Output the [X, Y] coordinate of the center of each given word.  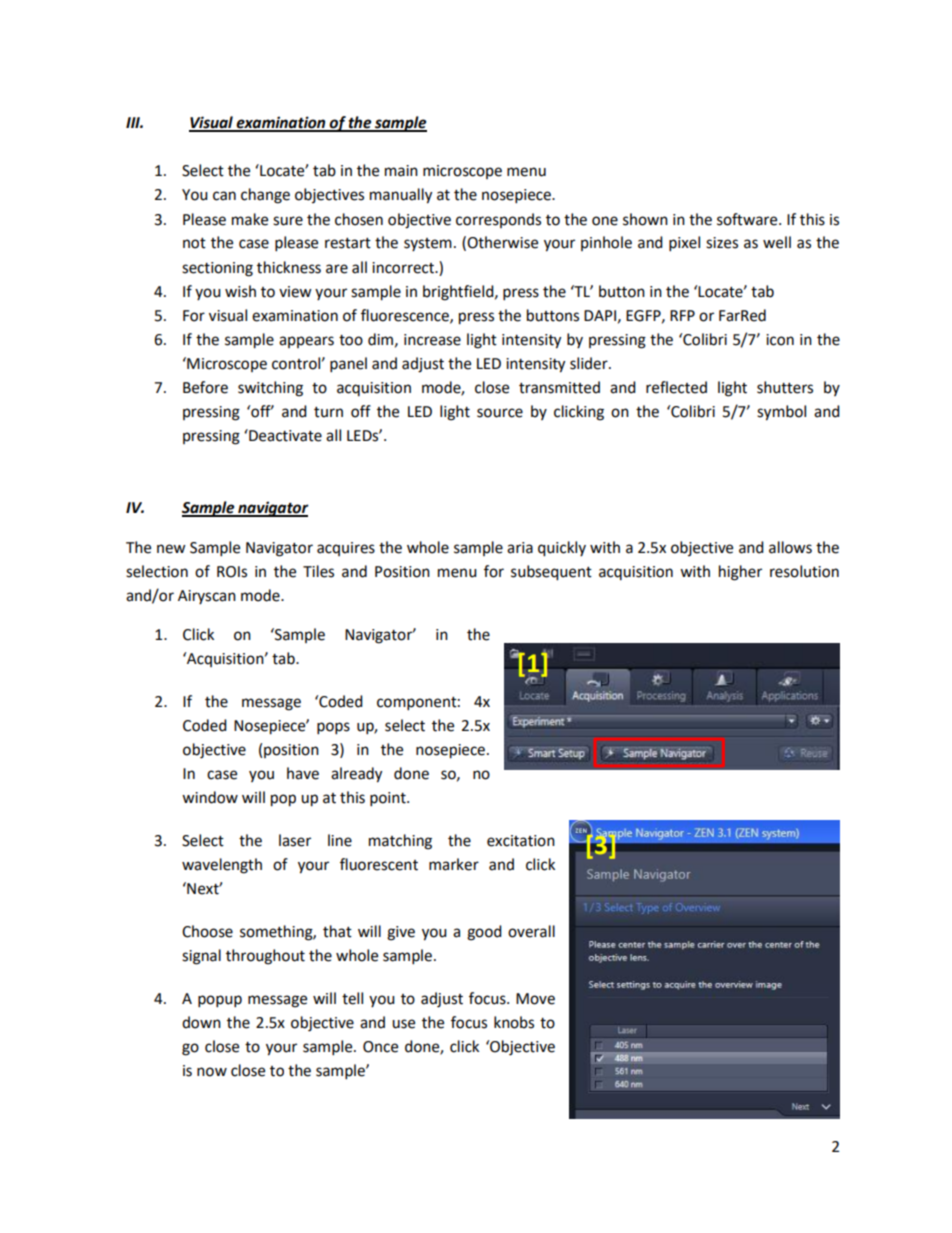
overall [531, 931]
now [212, 1072]
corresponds [498, 220]
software [748, 219]
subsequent [551, 573]
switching [270, 389]
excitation [521, 841]
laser [295, 840]
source [500, 413]
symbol [781, 413]
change [265, 196]
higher [740, 573]
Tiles [318, 571]
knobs [514, 1022]
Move [535, 999]
